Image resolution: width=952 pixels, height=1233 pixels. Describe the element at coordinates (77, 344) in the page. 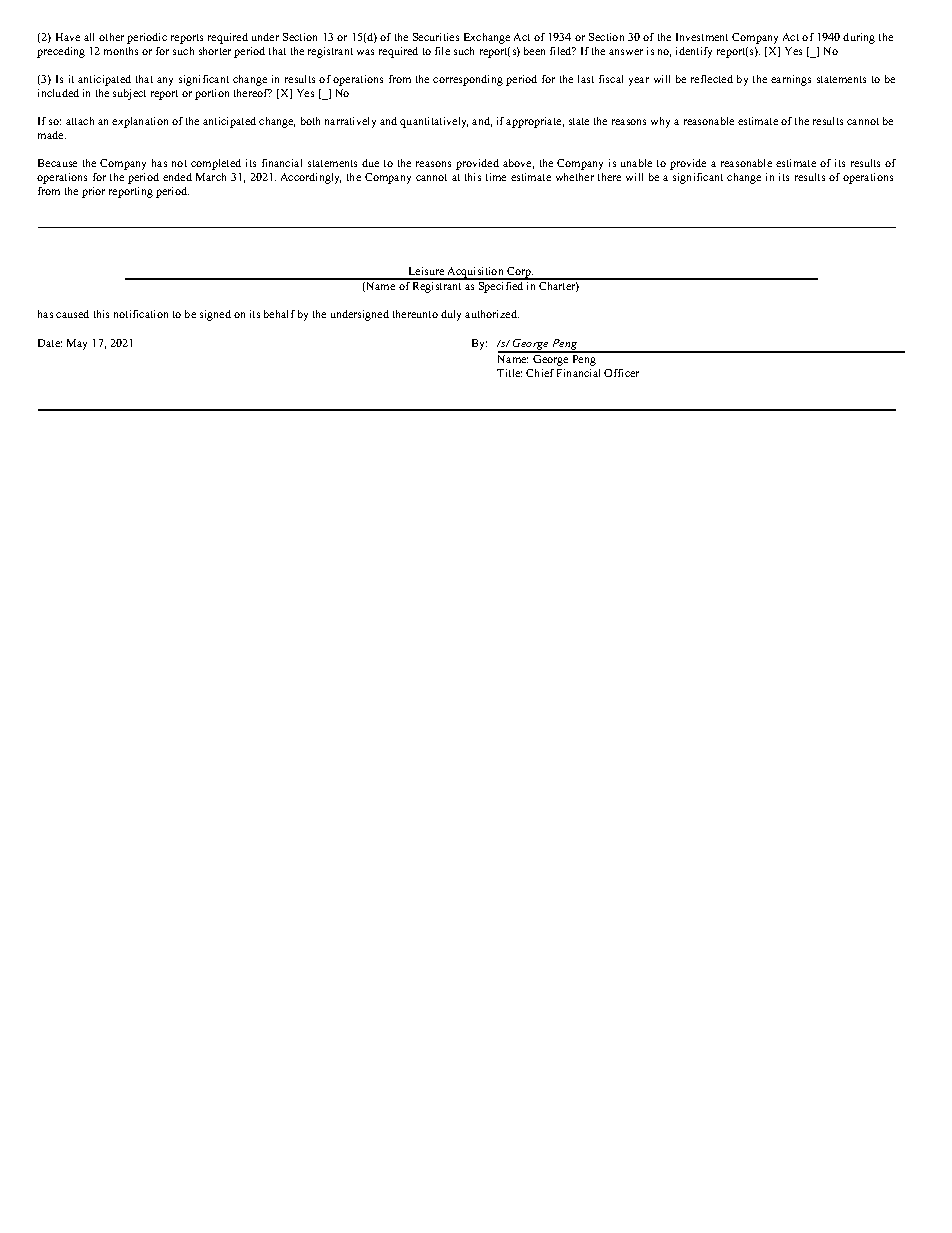

I see `May` at that location.
